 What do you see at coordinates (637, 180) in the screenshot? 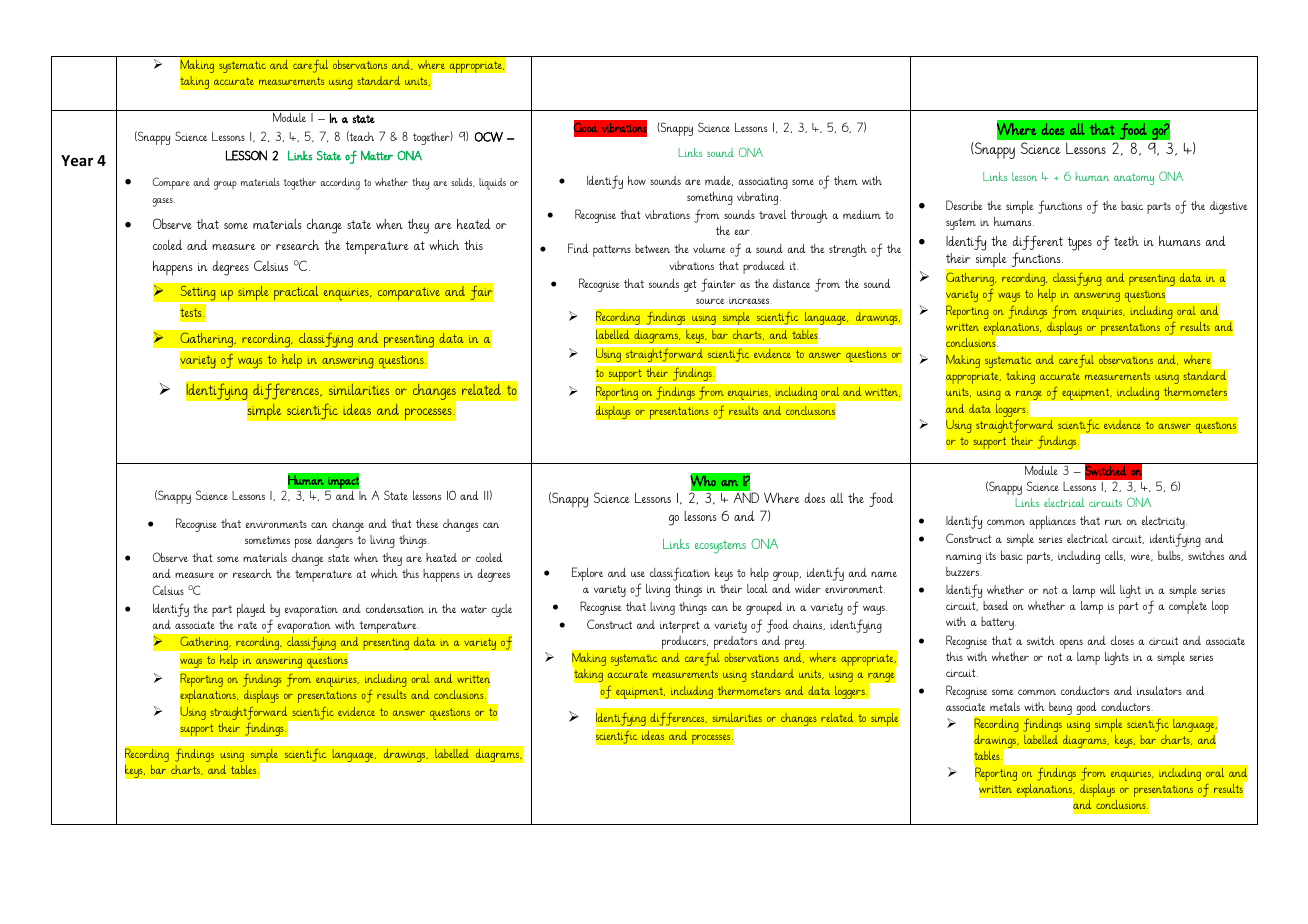
I see `how` at bounding box center [637, 180].
